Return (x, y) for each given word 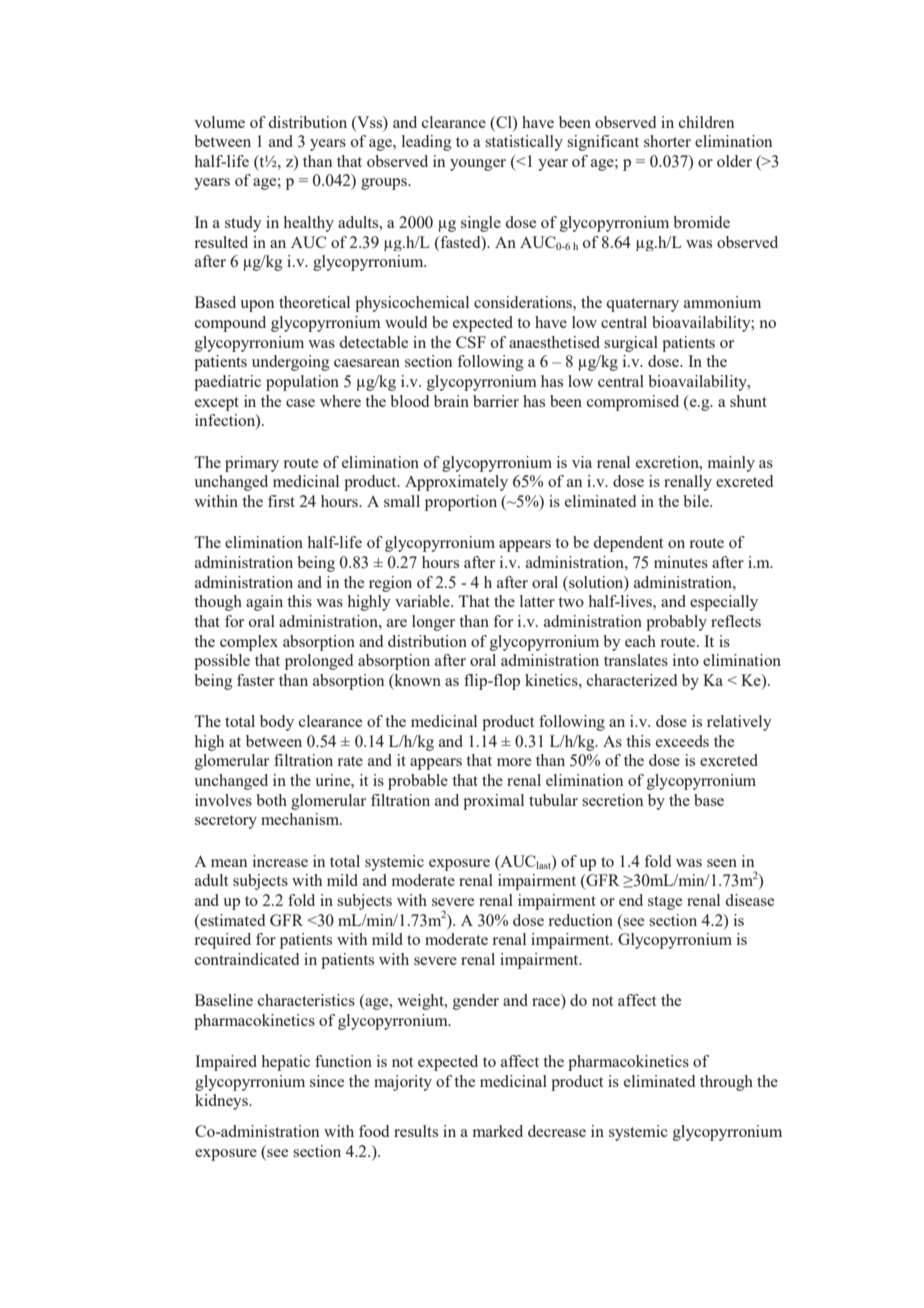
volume (219, 122)
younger (478, 165)
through (726, 1083)
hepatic (286, 1063)
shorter (667, 141)
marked (498, 1131)
